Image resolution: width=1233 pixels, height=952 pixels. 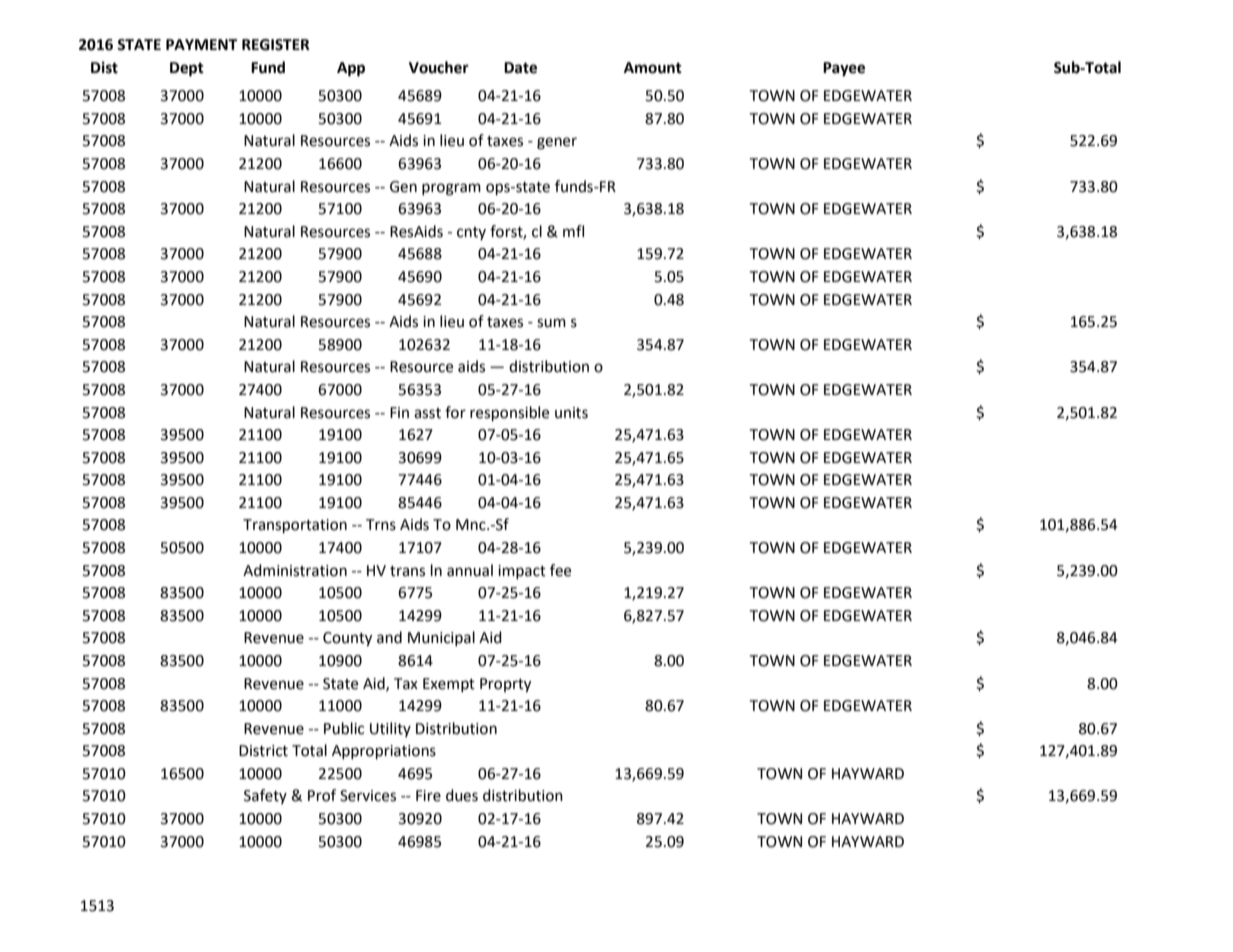 I want to click on Fin, so click(x=399, y=412).
